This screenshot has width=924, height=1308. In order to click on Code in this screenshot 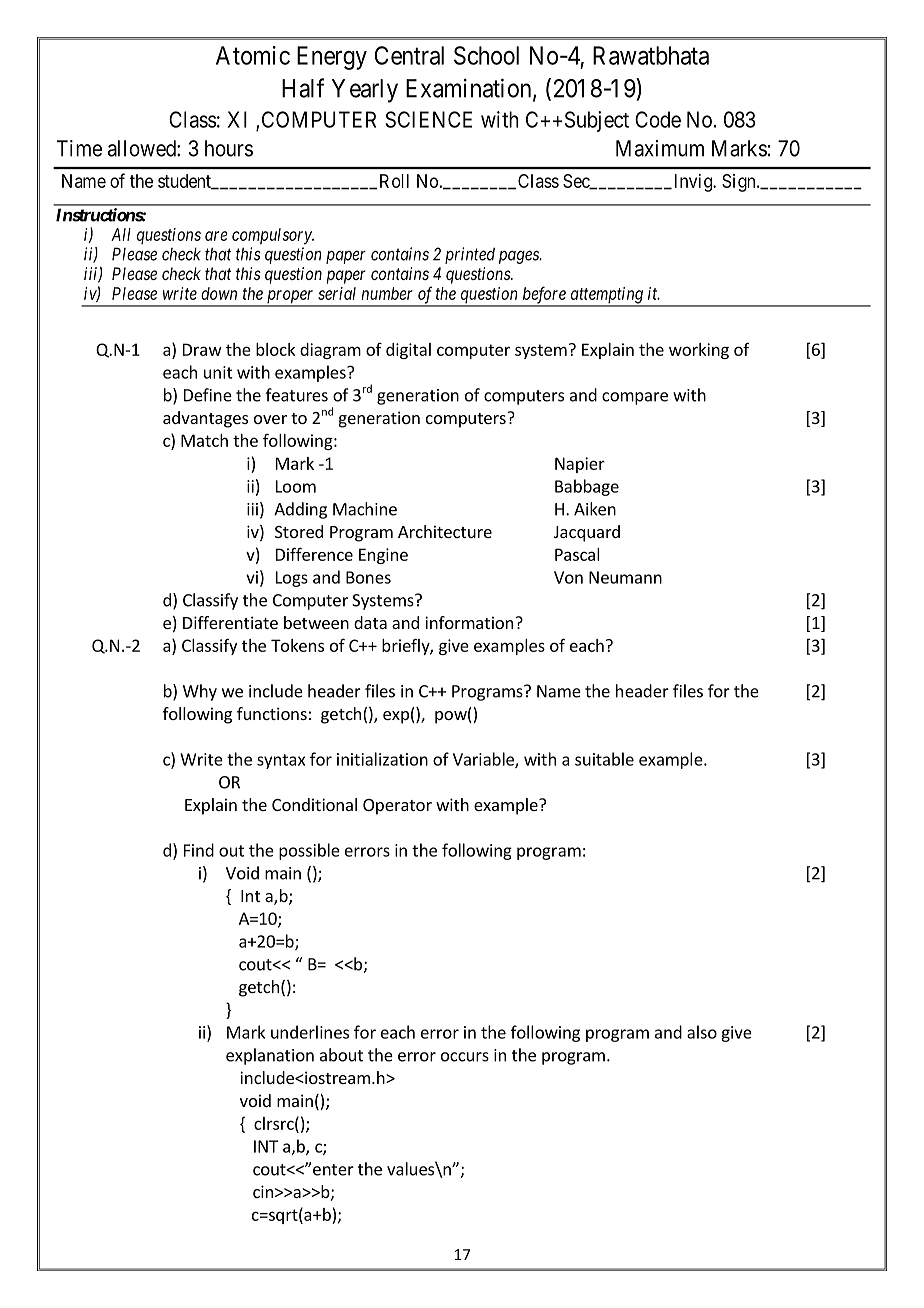, I will do `click(658, 119)`.
